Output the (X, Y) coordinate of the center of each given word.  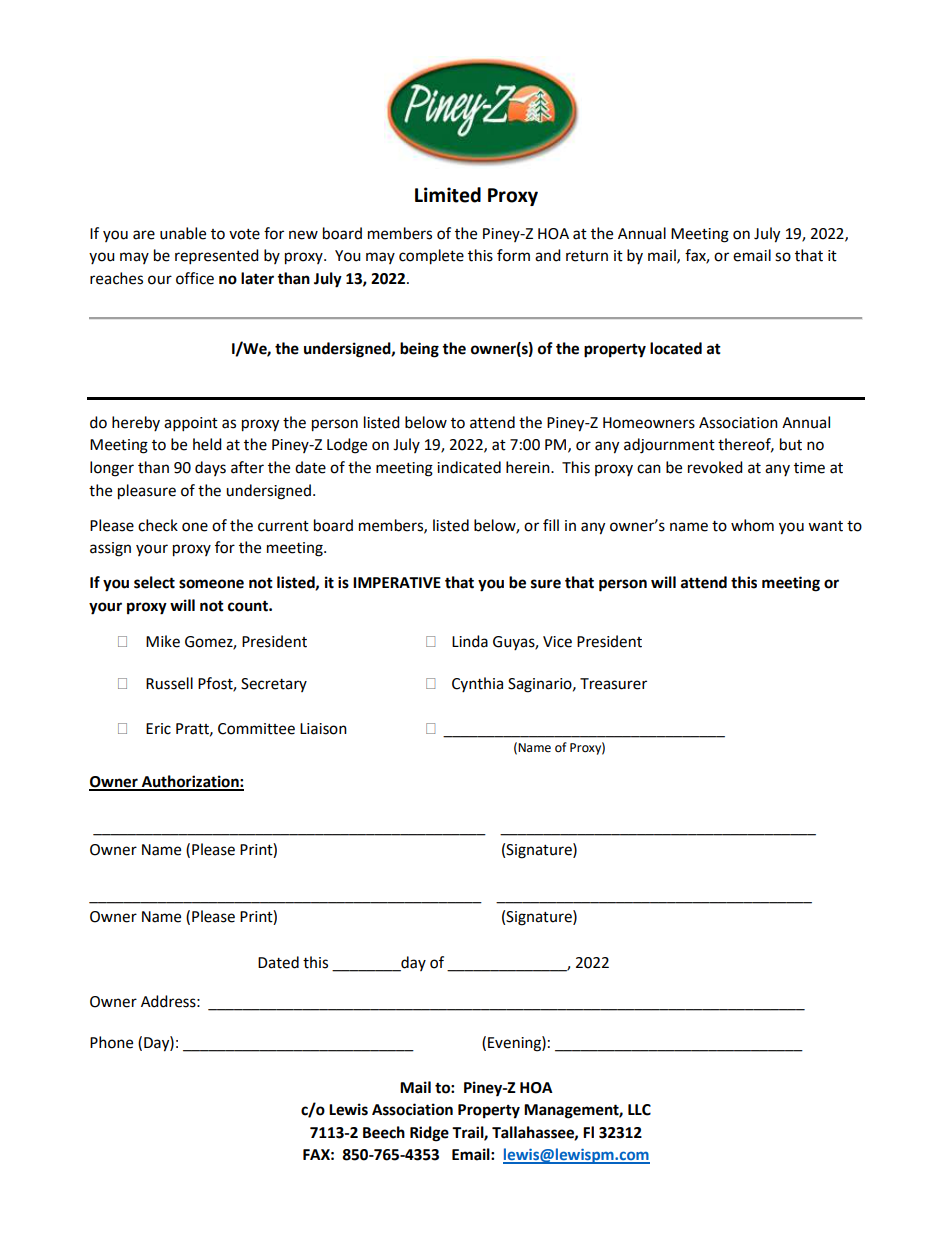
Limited (448, 195)
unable (183, 233)
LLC (639, 1110)
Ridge (429, 1134)
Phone (111, 1042)
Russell (169, 683)
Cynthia (477, 684)
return (587, 256)
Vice (557, 642)
